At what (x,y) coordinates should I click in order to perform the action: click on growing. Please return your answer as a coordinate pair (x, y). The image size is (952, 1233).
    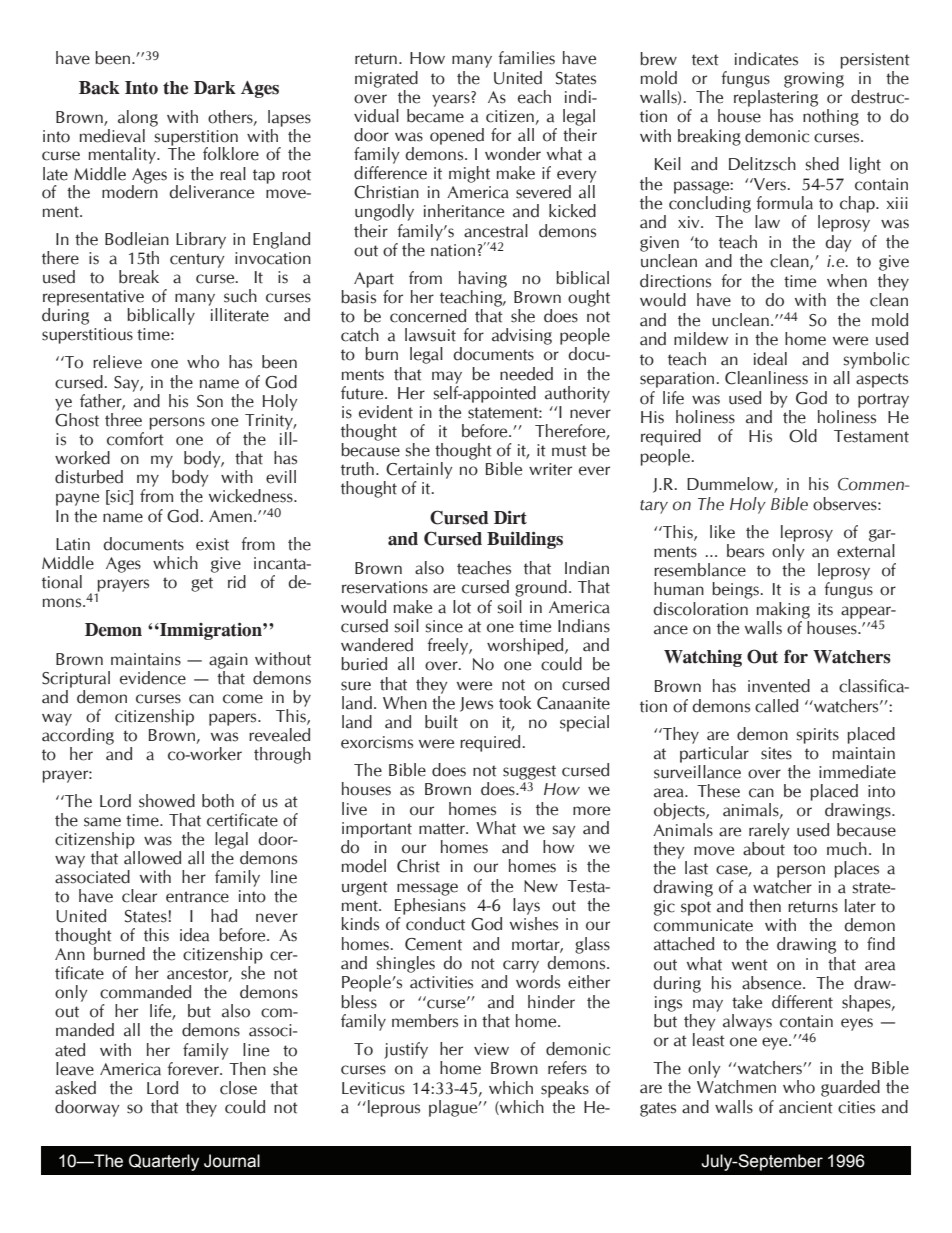
    Looking at the image, I should click on (814, 80).
